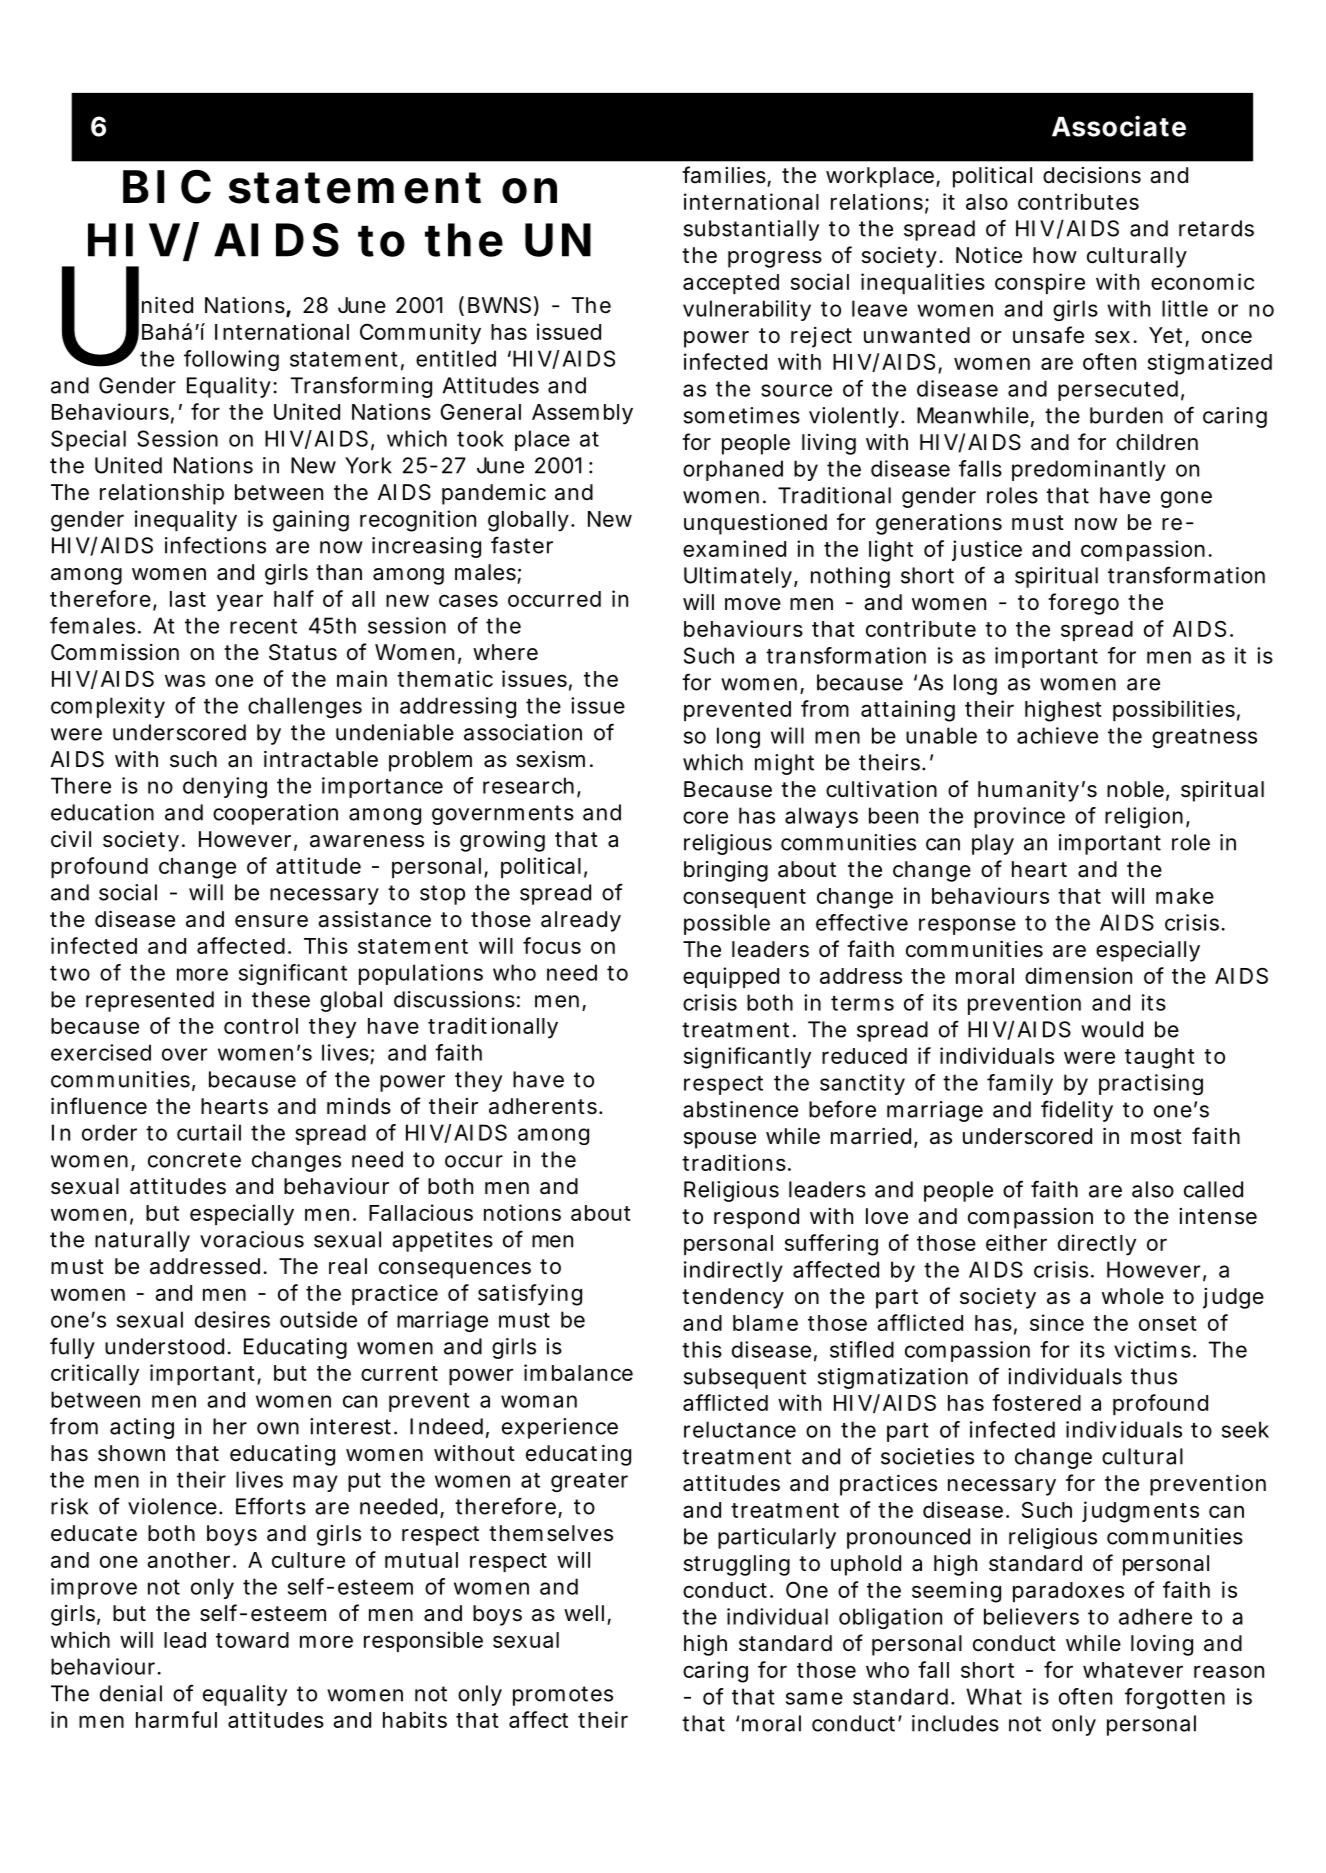 The height and width of the screenshot is (1873, 1326). I want to click on decisions, so click(1092, 175).
